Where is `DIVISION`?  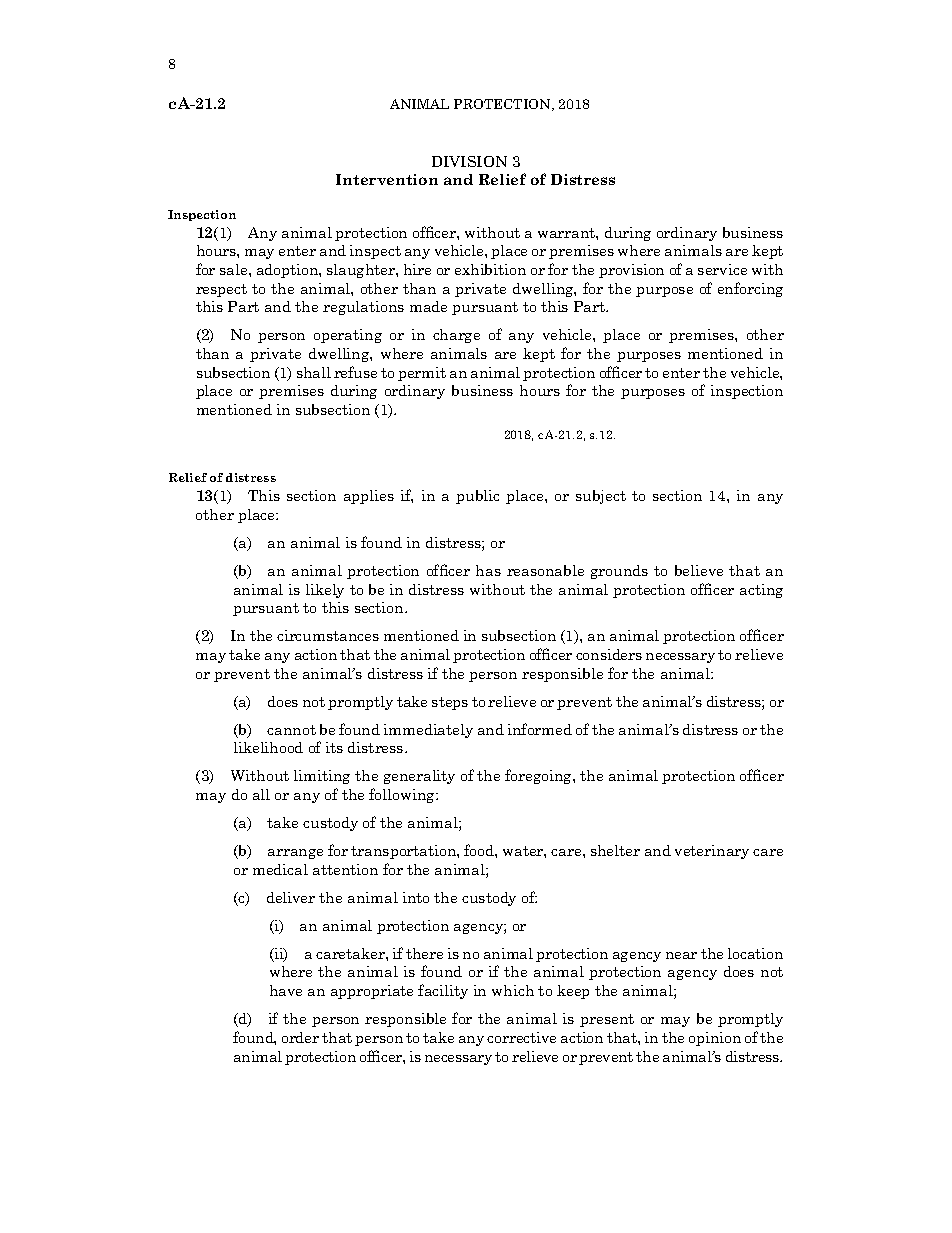 DIVISION is located at coordinates (469, 161).
